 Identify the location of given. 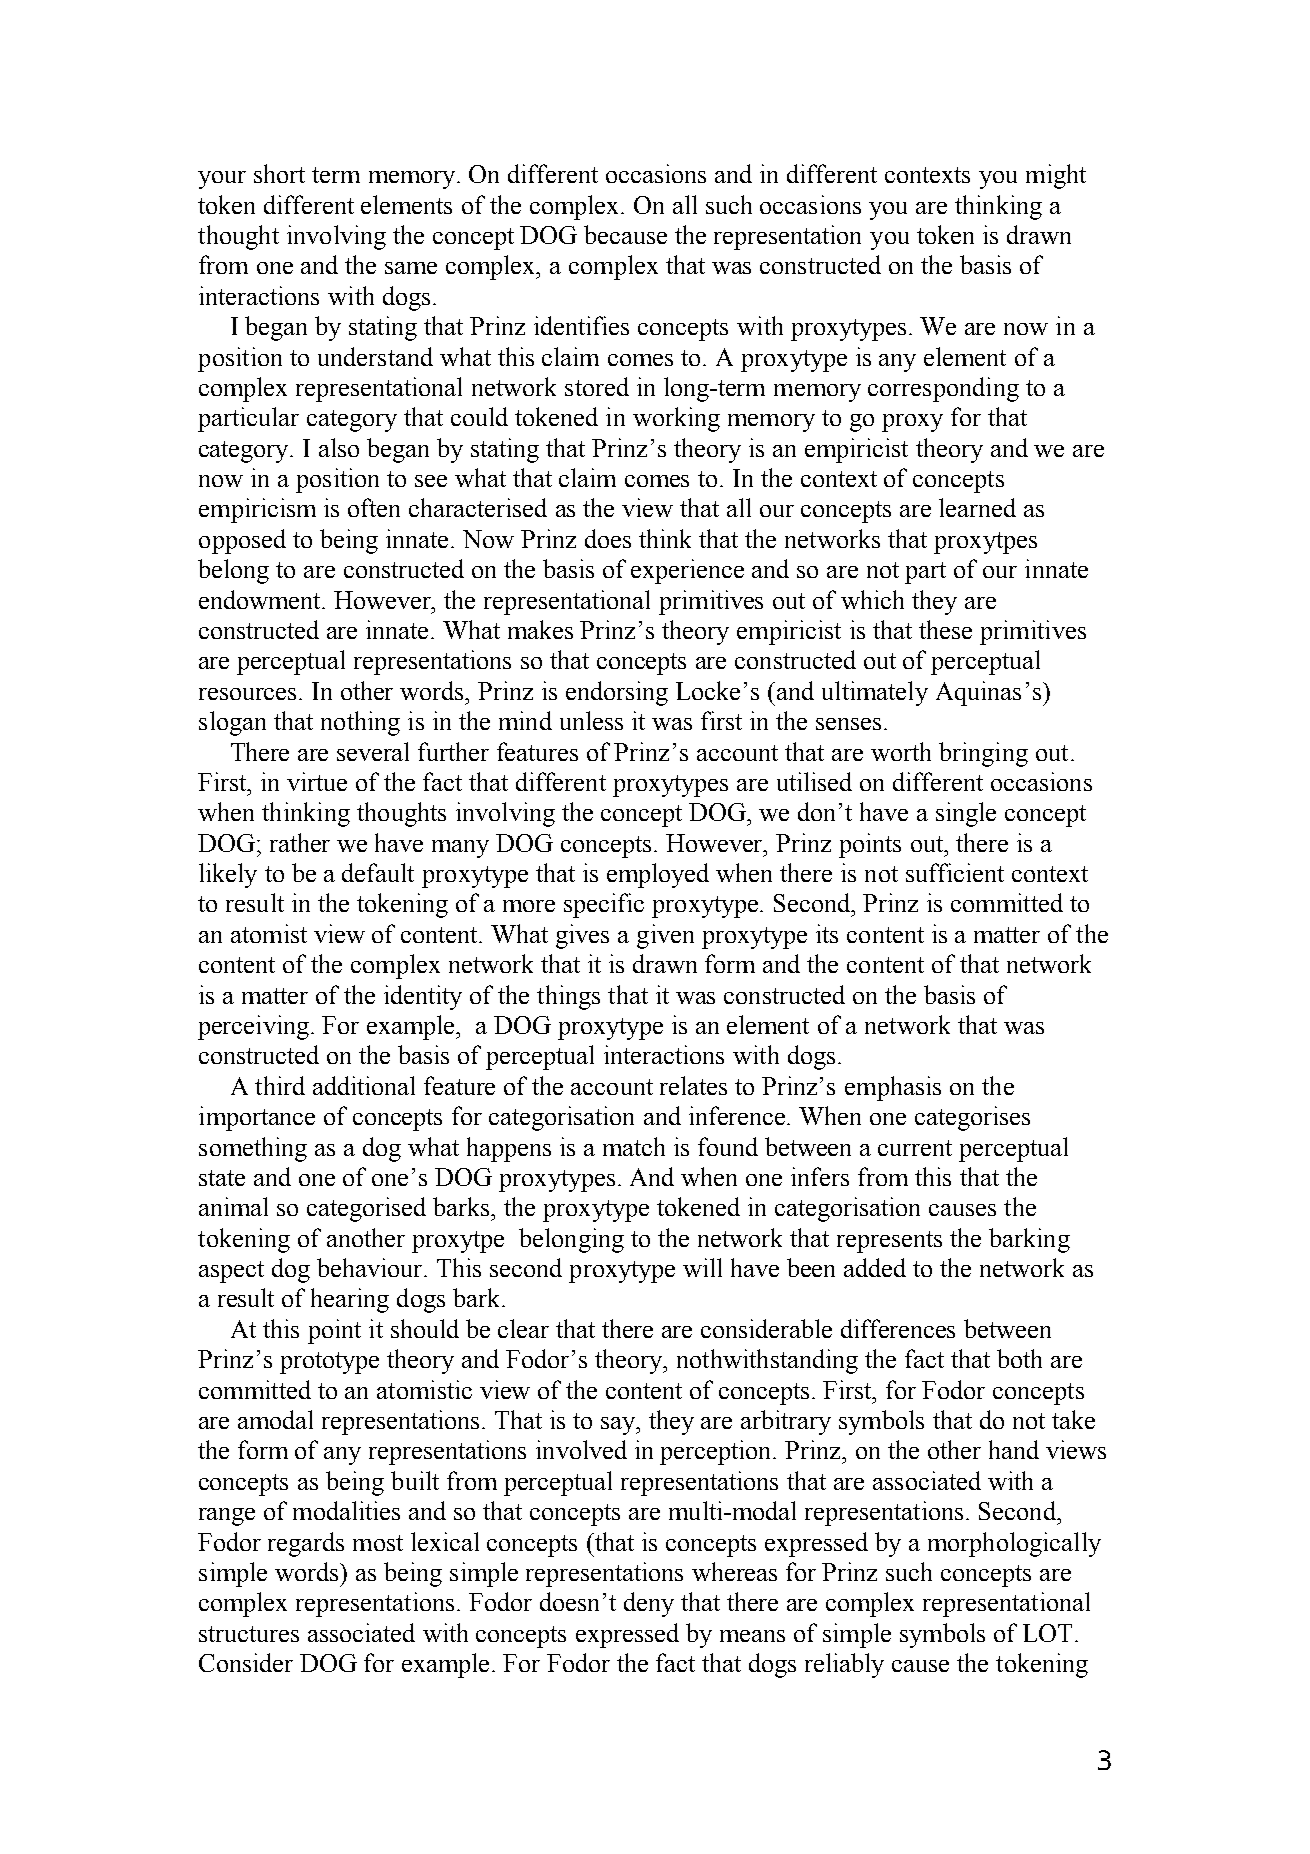
(665, 936).
